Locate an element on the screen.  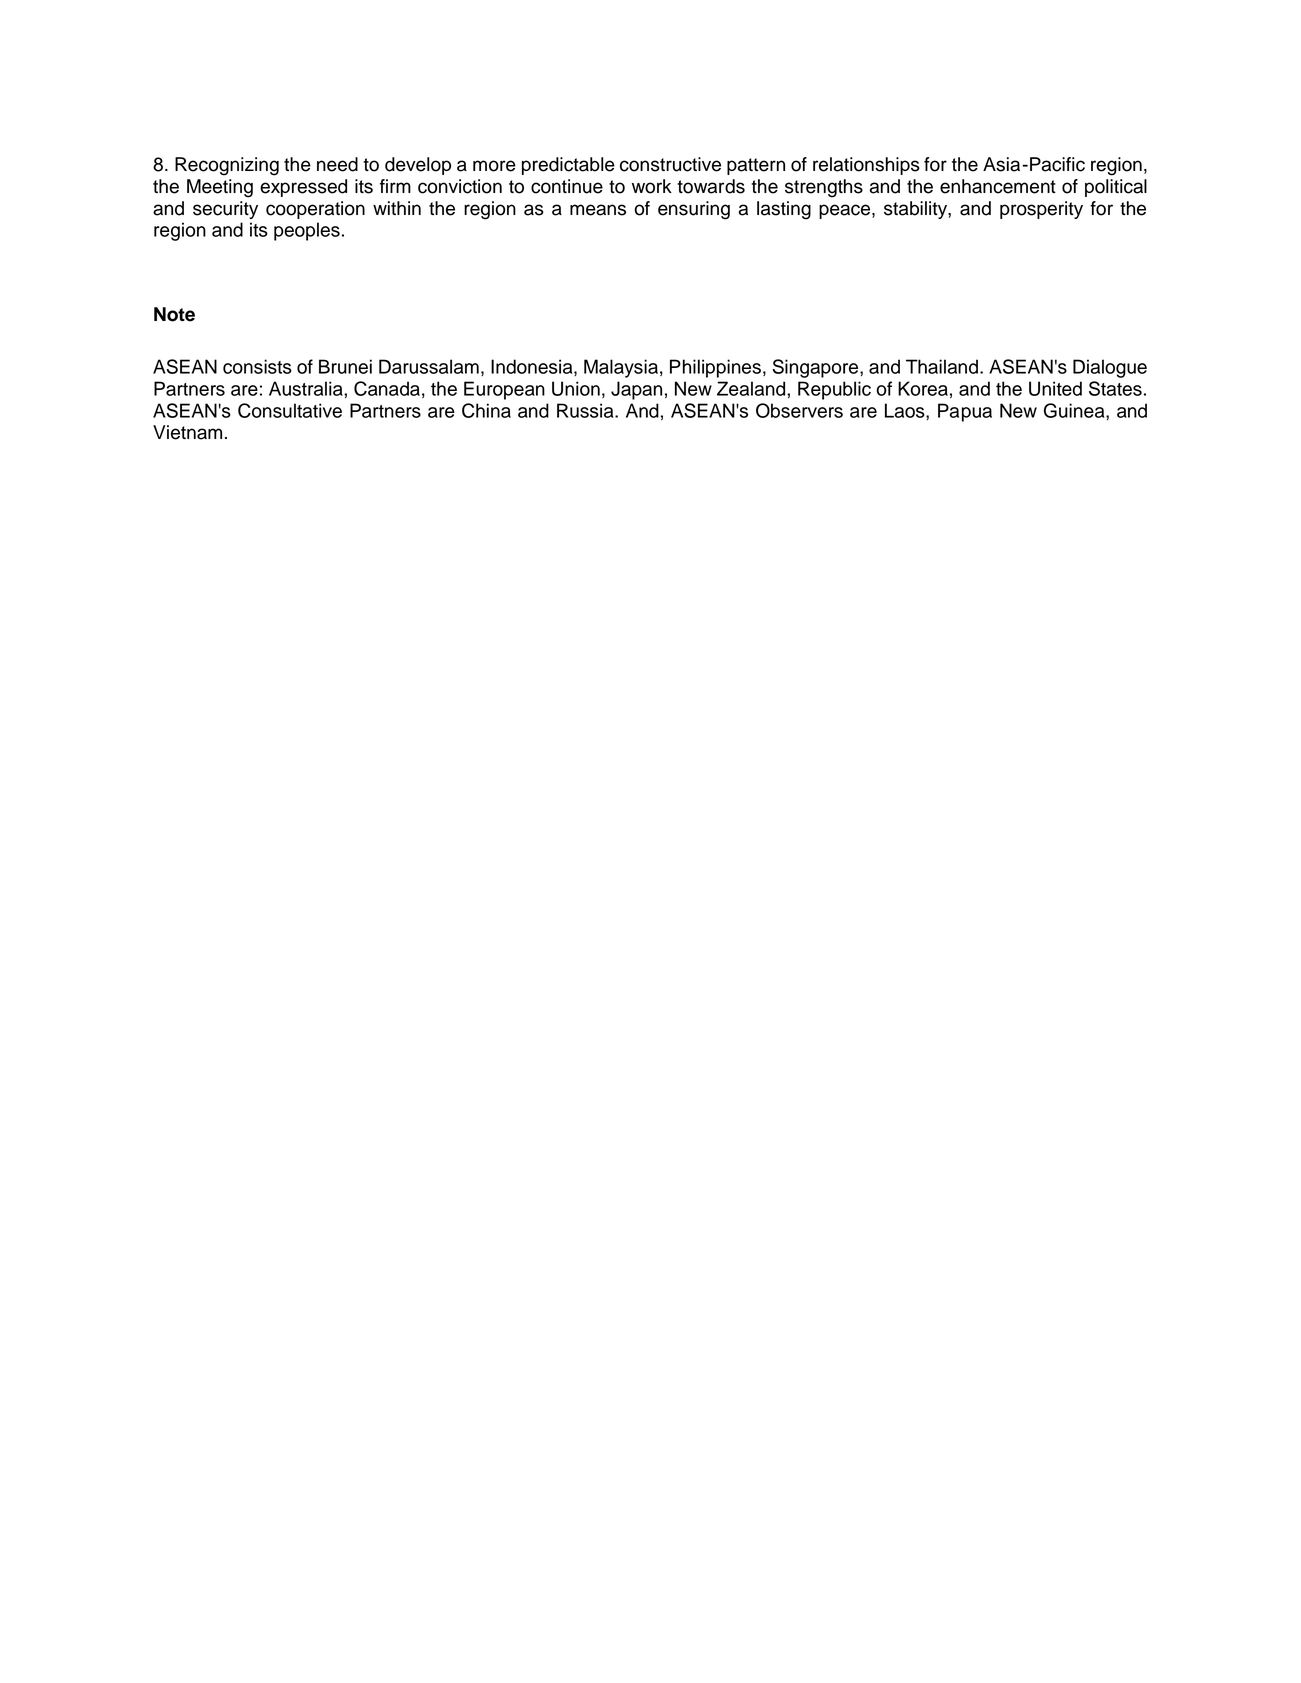
prosperity is located at coordinates (1041, 210).
